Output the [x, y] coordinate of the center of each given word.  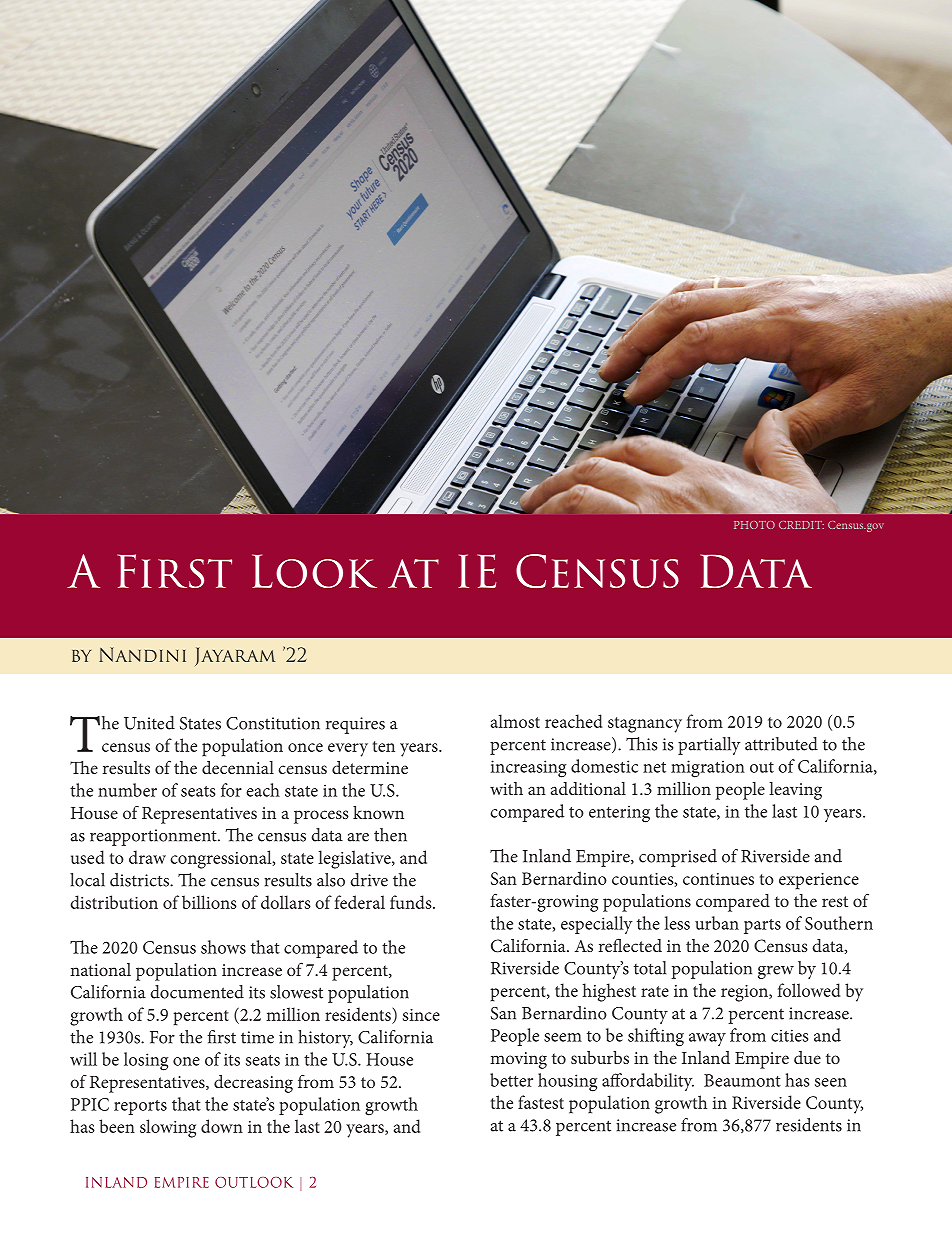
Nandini [142, 654]
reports [140, 1107]
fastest [541, 1102]
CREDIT [801, 525]
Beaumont [742, 1080]
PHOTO [754, 525]
